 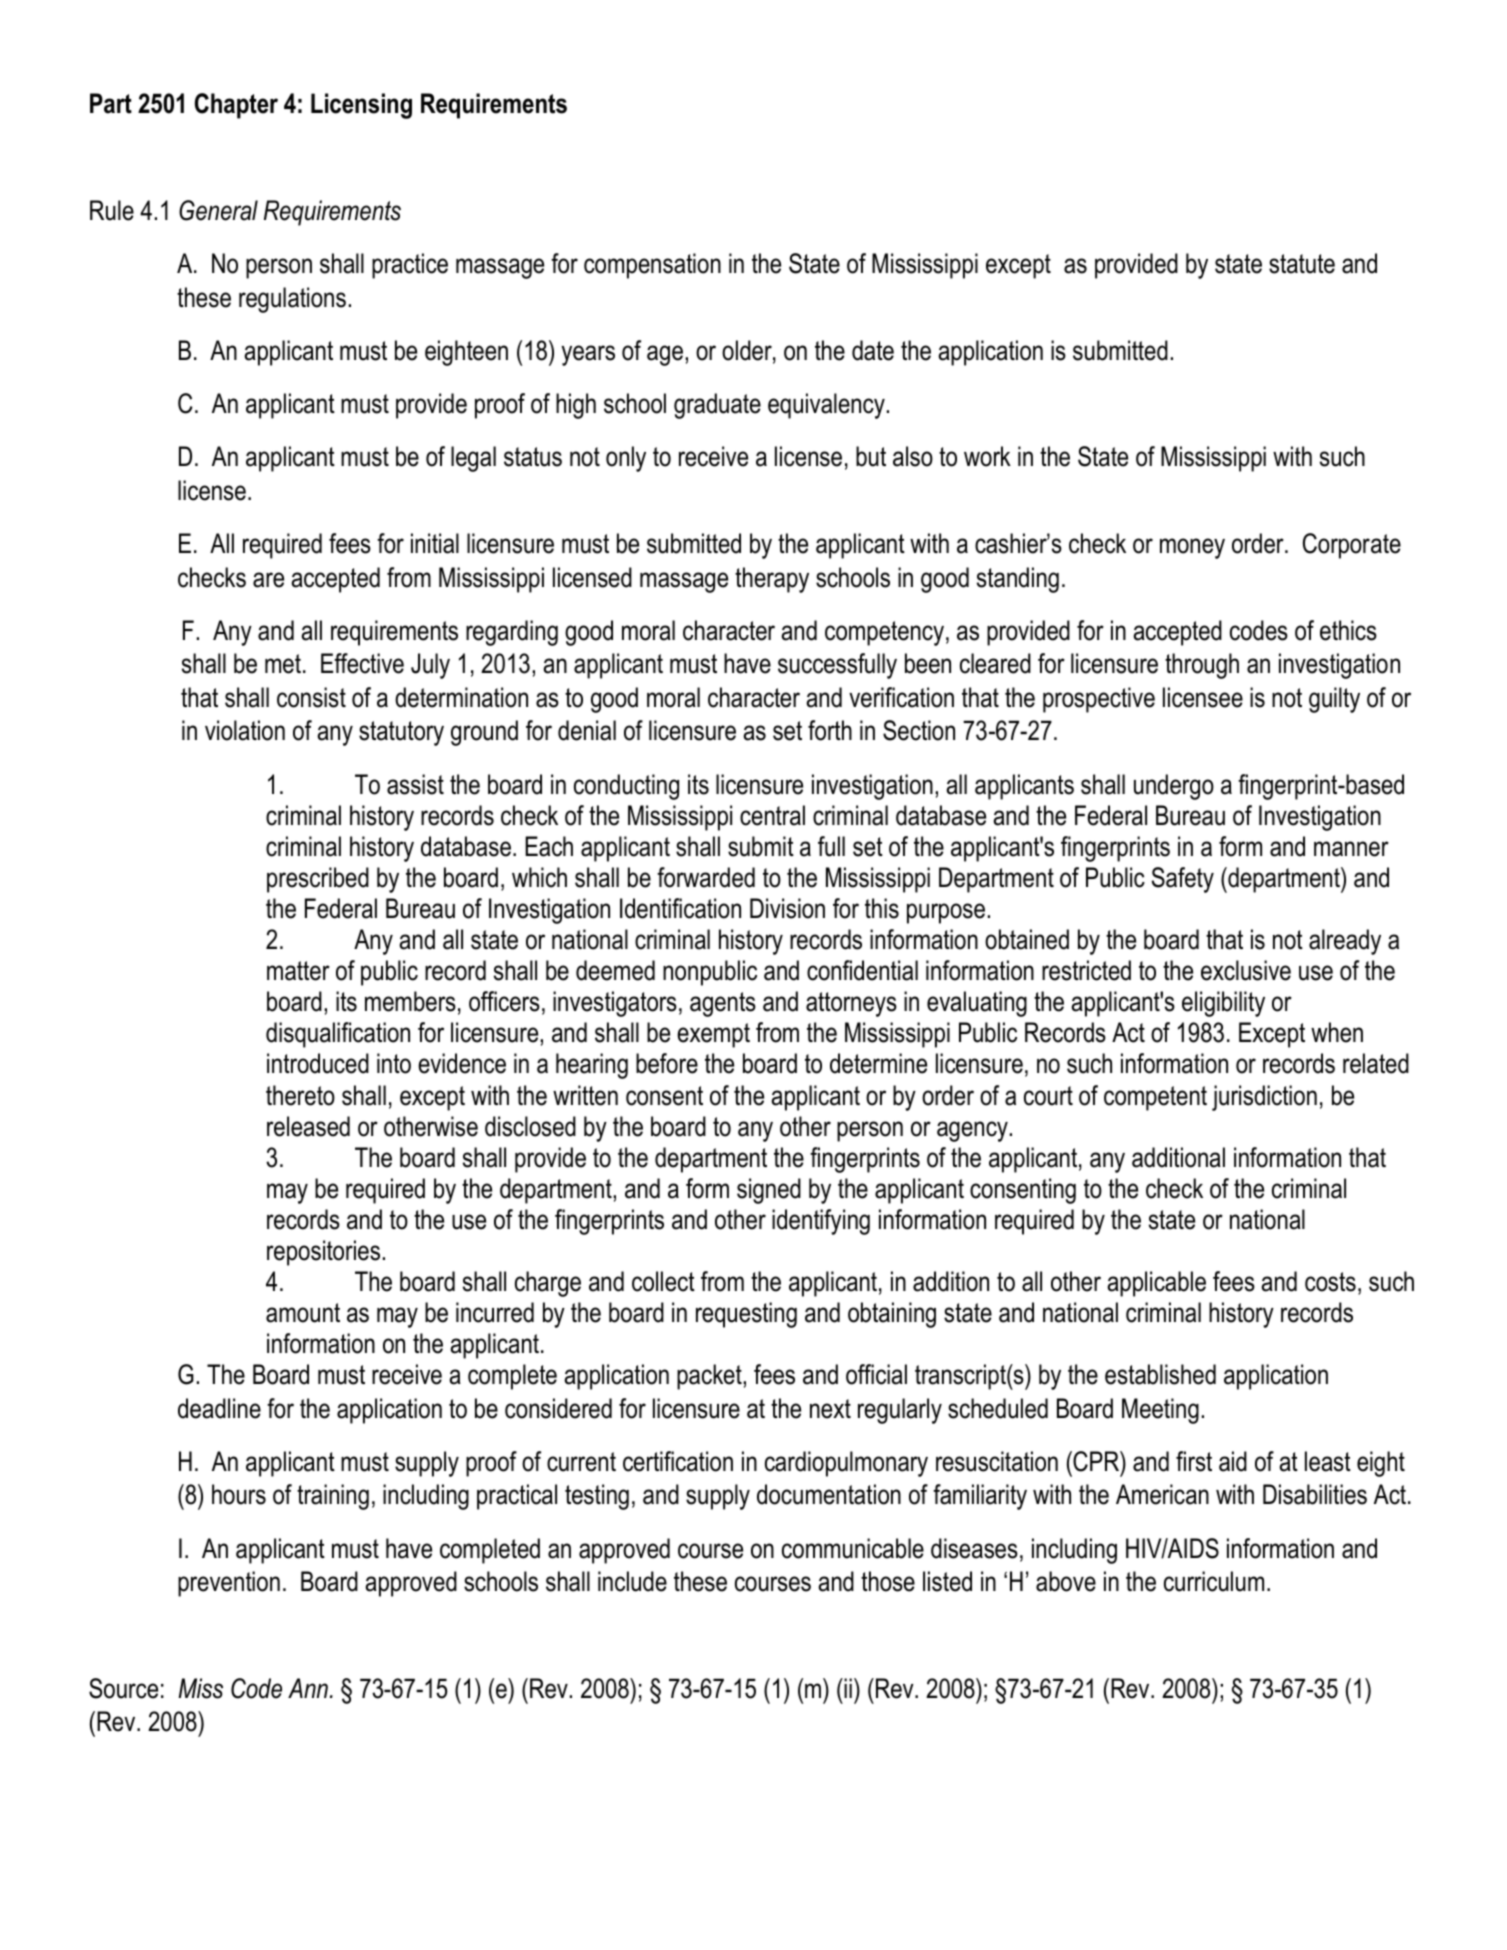 What do you see at coordinates (283, 664) in the screenshot?
I see `met` at bounding box center [283, 664].
